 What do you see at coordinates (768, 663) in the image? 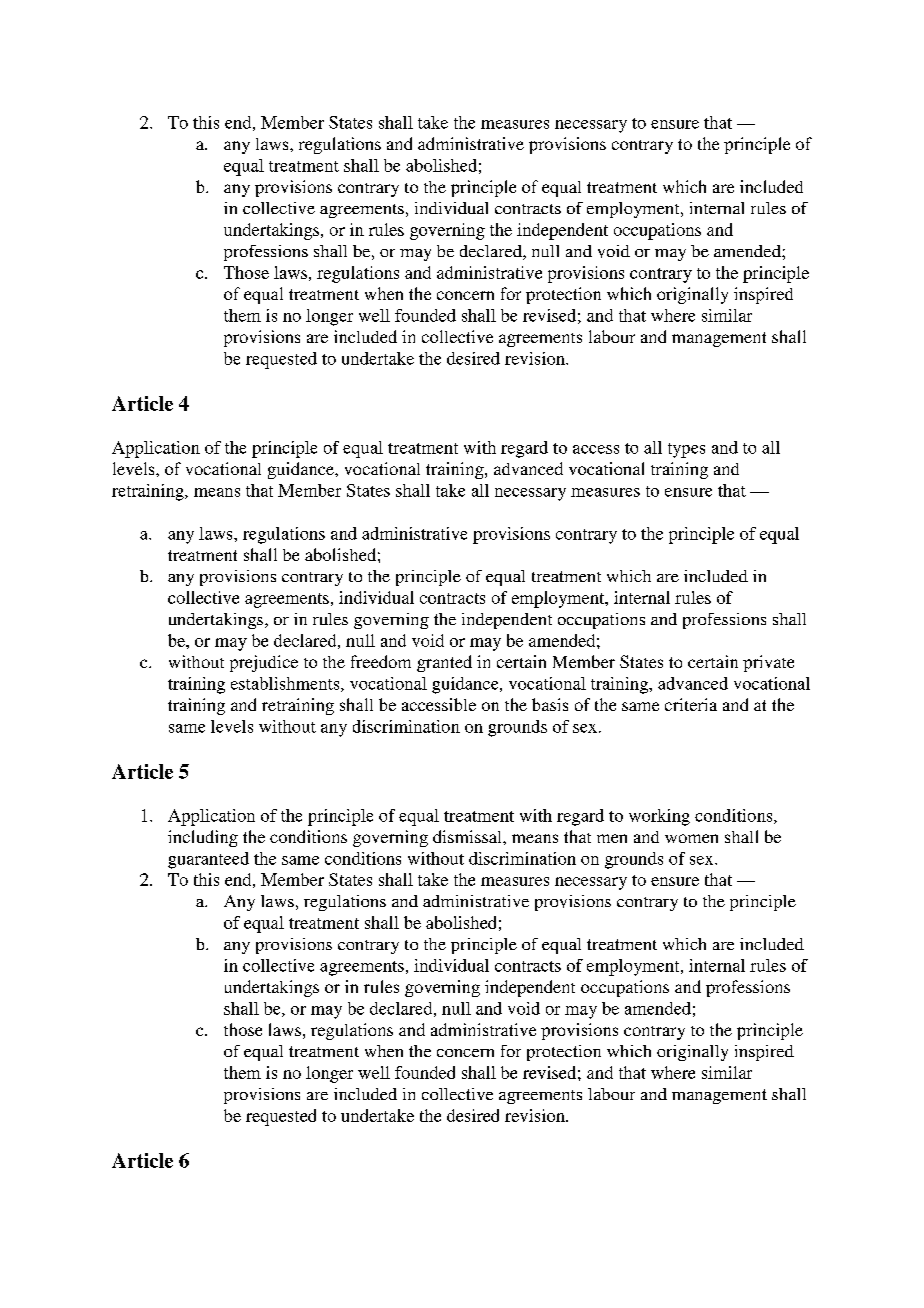
I see `private` at bounding box center [768, 663].
